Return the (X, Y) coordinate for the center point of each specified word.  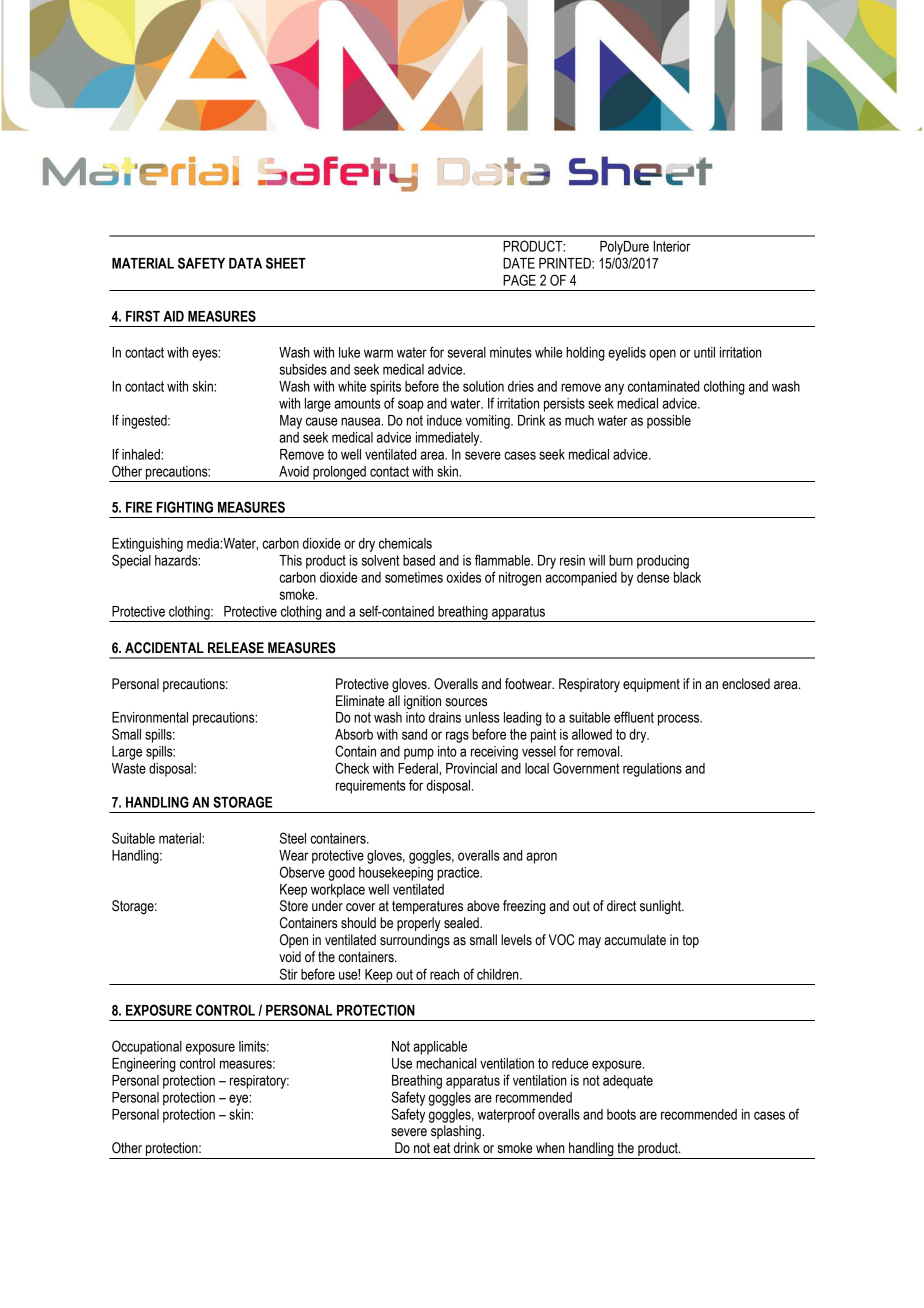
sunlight (662, 907)
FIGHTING (185, 507)
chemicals (405, 543)
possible (669, 422)
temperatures (427, 907)
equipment (651, 685)
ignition (422, 702)
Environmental (150, 717)
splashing (457, 1132)
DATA (245, 263)
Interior (672, 246)
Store (294, 906)
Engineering (144, 1065)
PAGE (519, 280)
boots (621, 1114)
